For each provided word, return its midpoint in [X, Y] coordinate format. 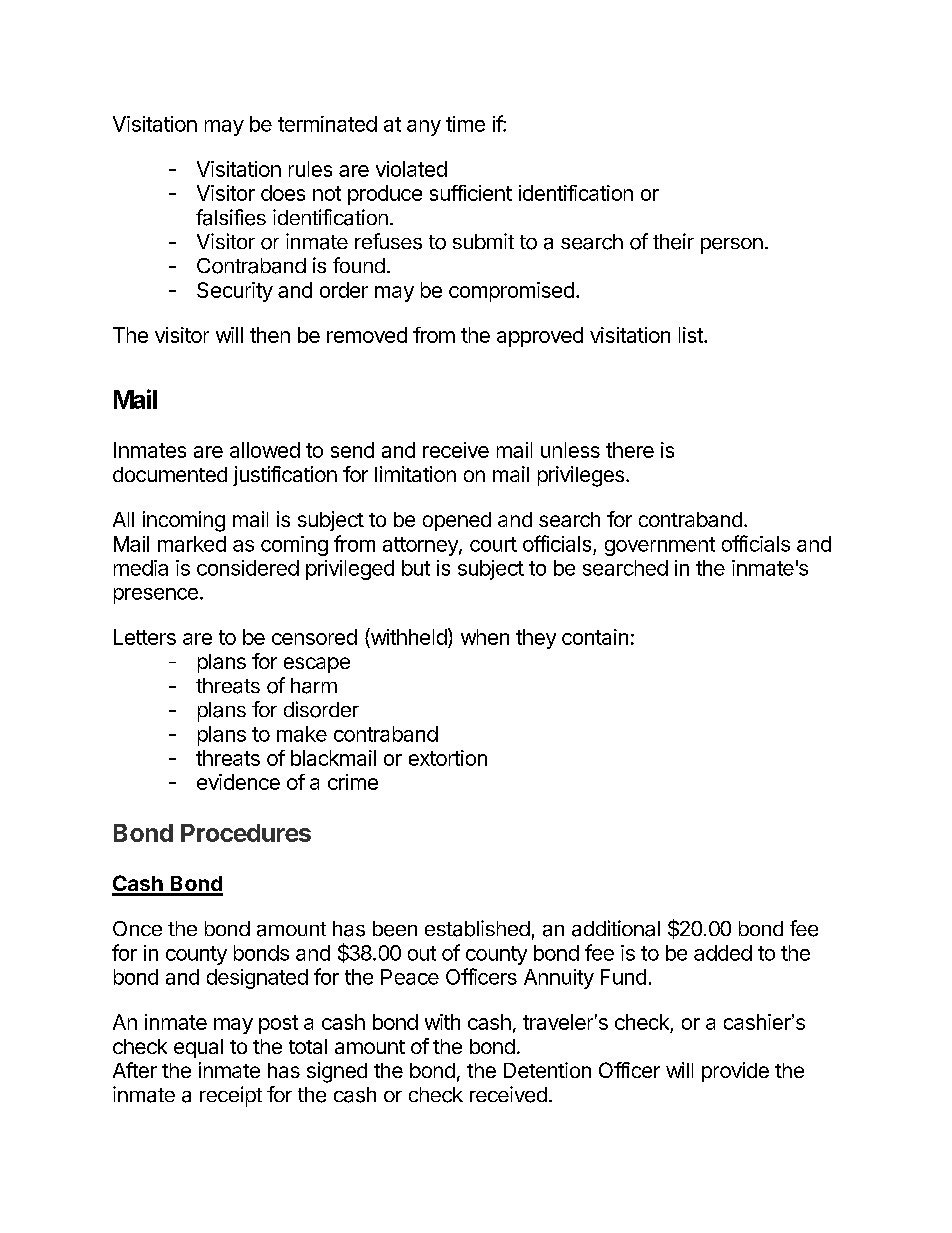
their [673, 241]
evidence [238, 782]
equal [198, 1048]
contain [595, 637]
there [630, 450]
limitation [415, 474]
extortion [448, 758]
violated [411, 169]
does [283, 193]
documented [170, 474]
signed [337, 1072]
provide [735, 1072]
